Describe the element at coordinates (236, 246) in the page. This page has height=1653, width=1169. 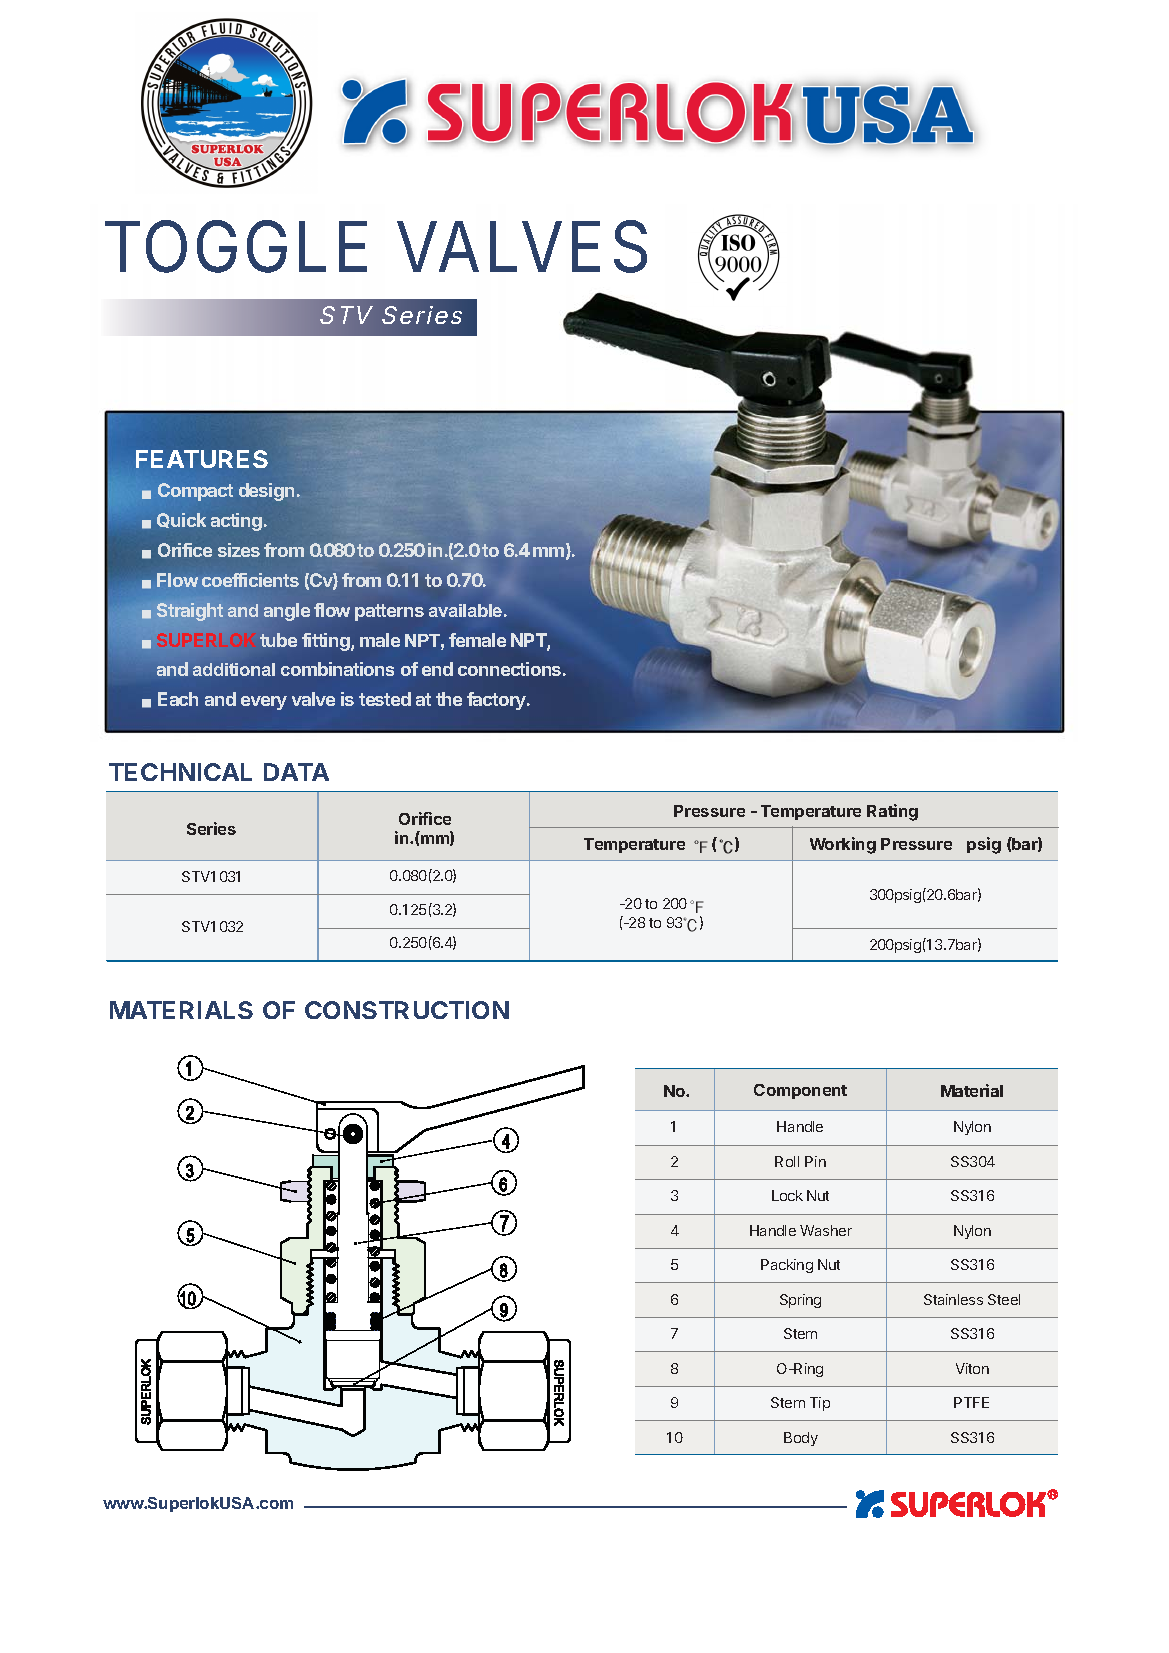
I see `TOGGLE` at that location.
